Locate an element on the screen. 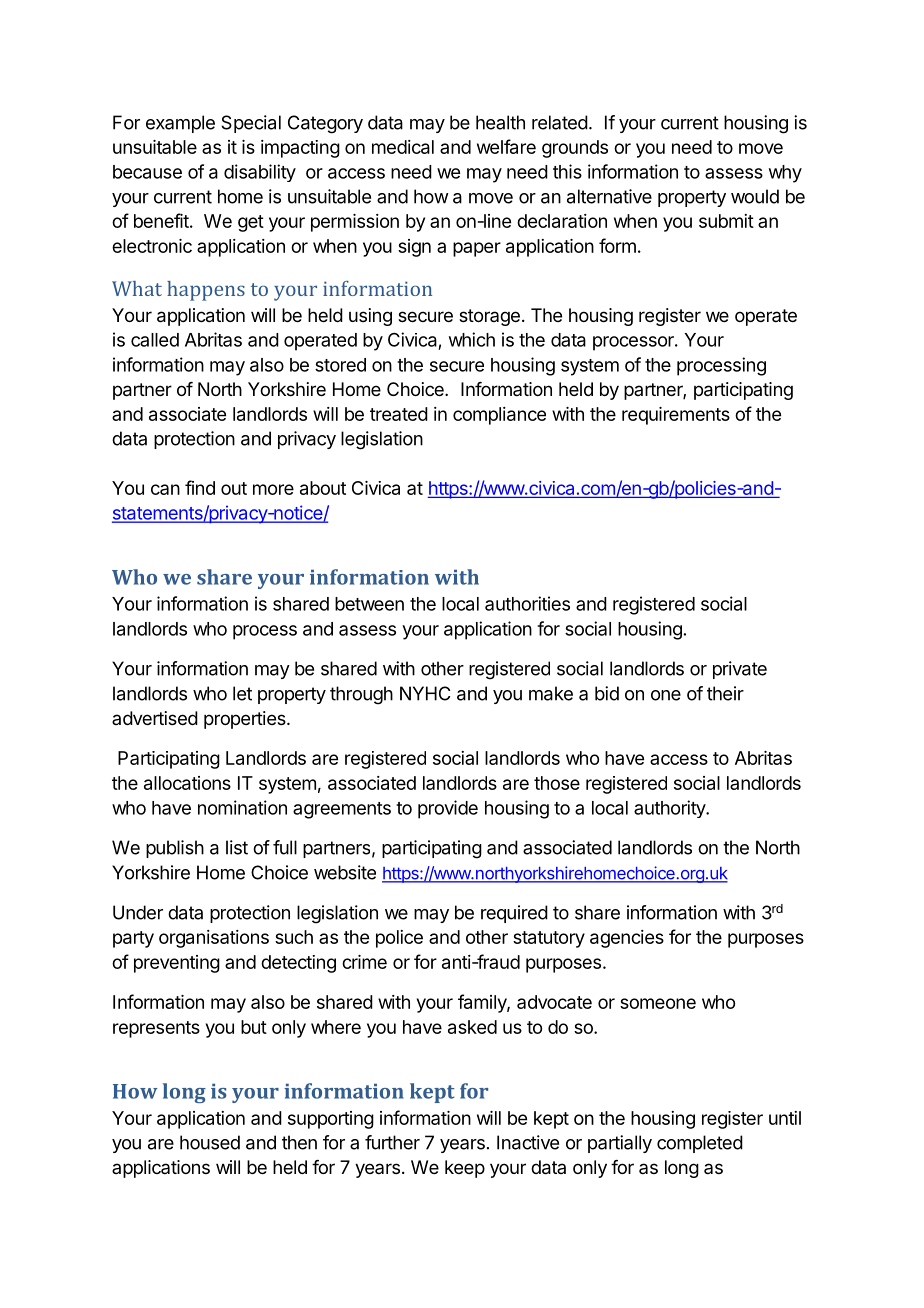  welfare is located at coordinates (506, 146).
